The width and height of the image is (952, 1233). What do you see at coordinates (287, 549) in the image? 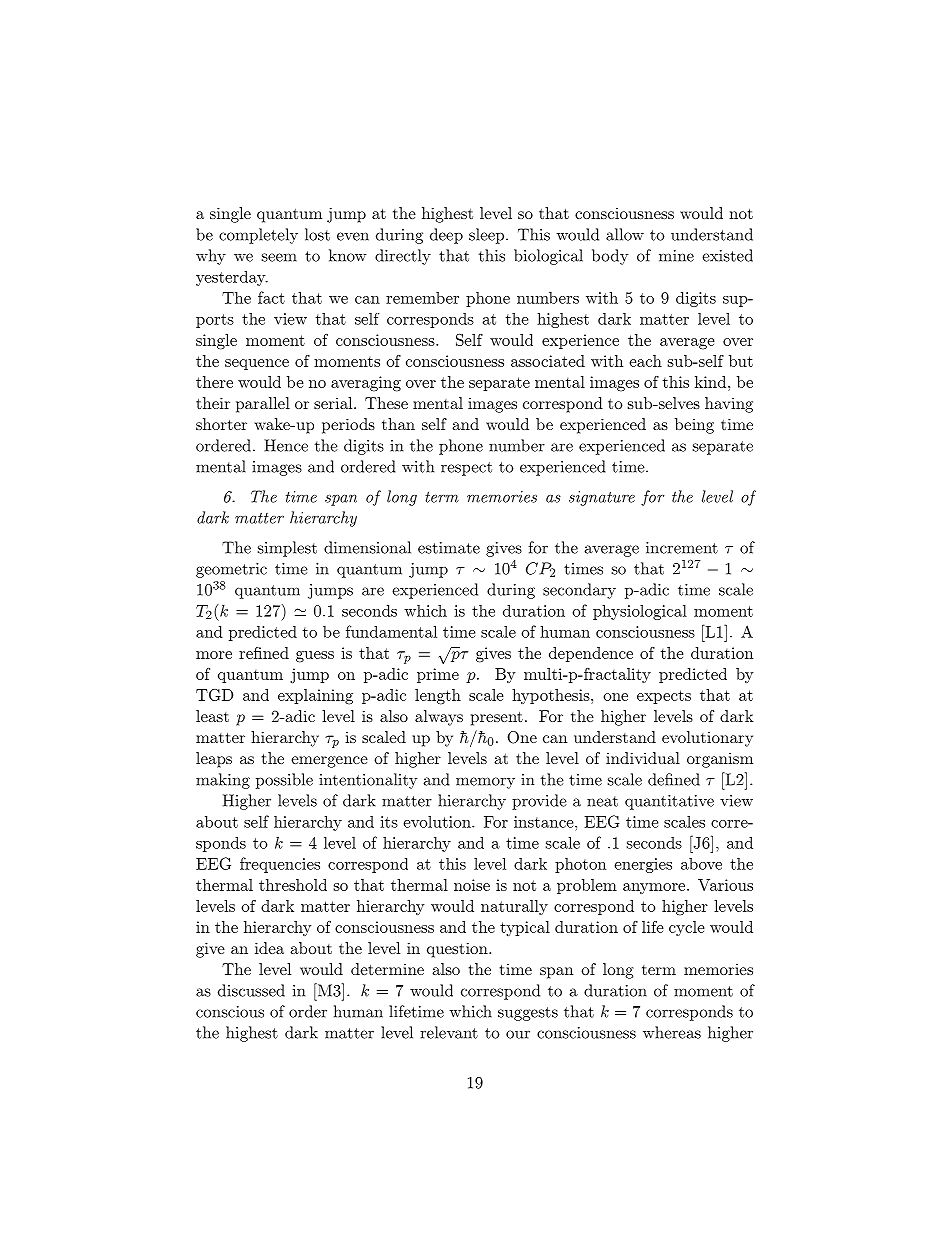
I see `simplest` at bounding box center [287, 549].
